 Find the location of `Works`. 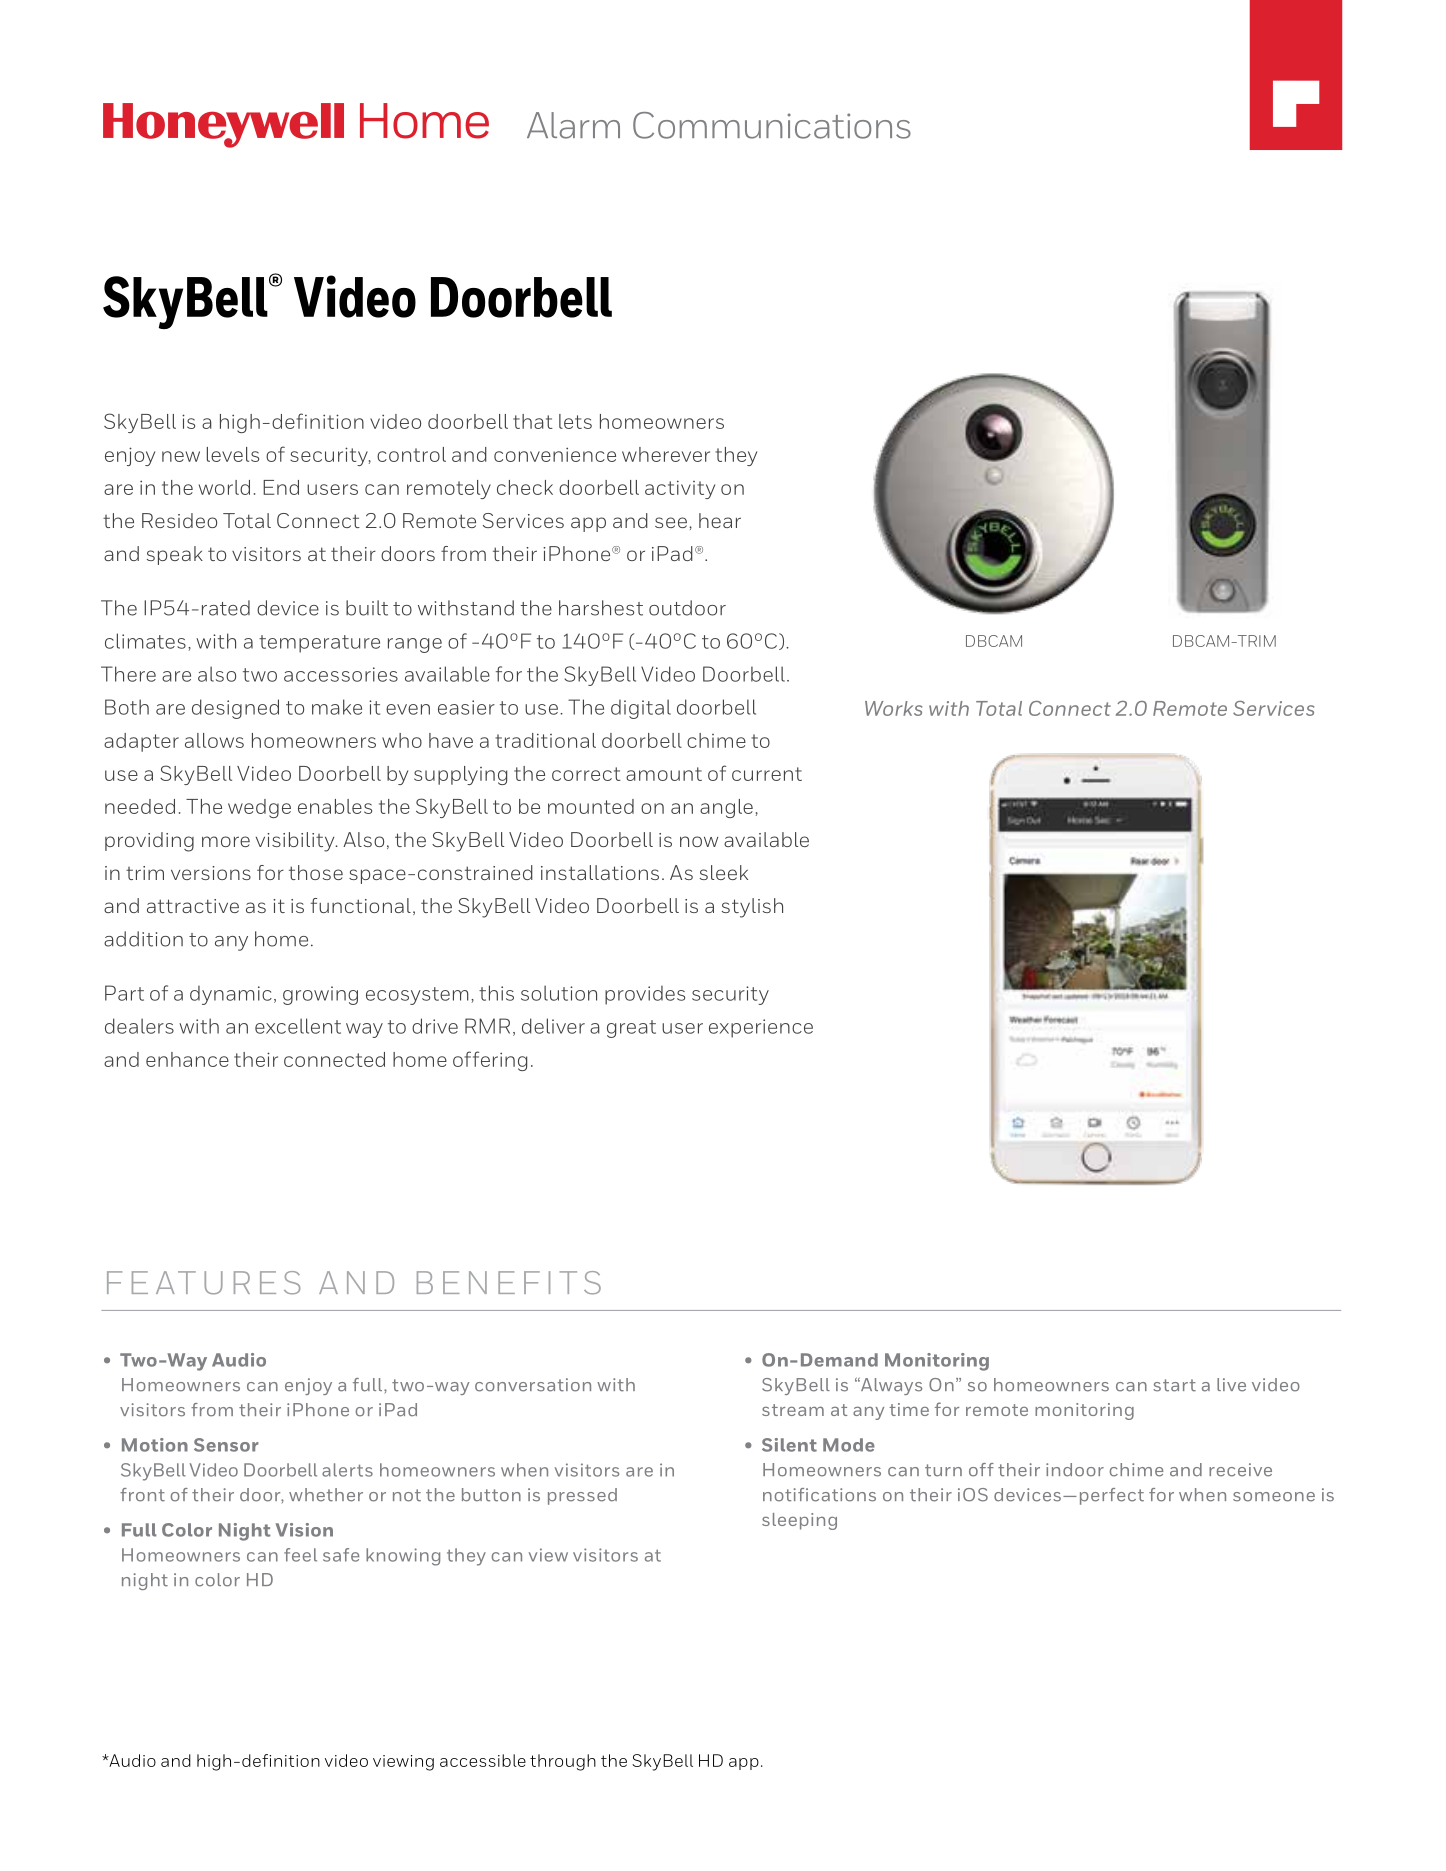

Works is located at coordinates (893, 708).
